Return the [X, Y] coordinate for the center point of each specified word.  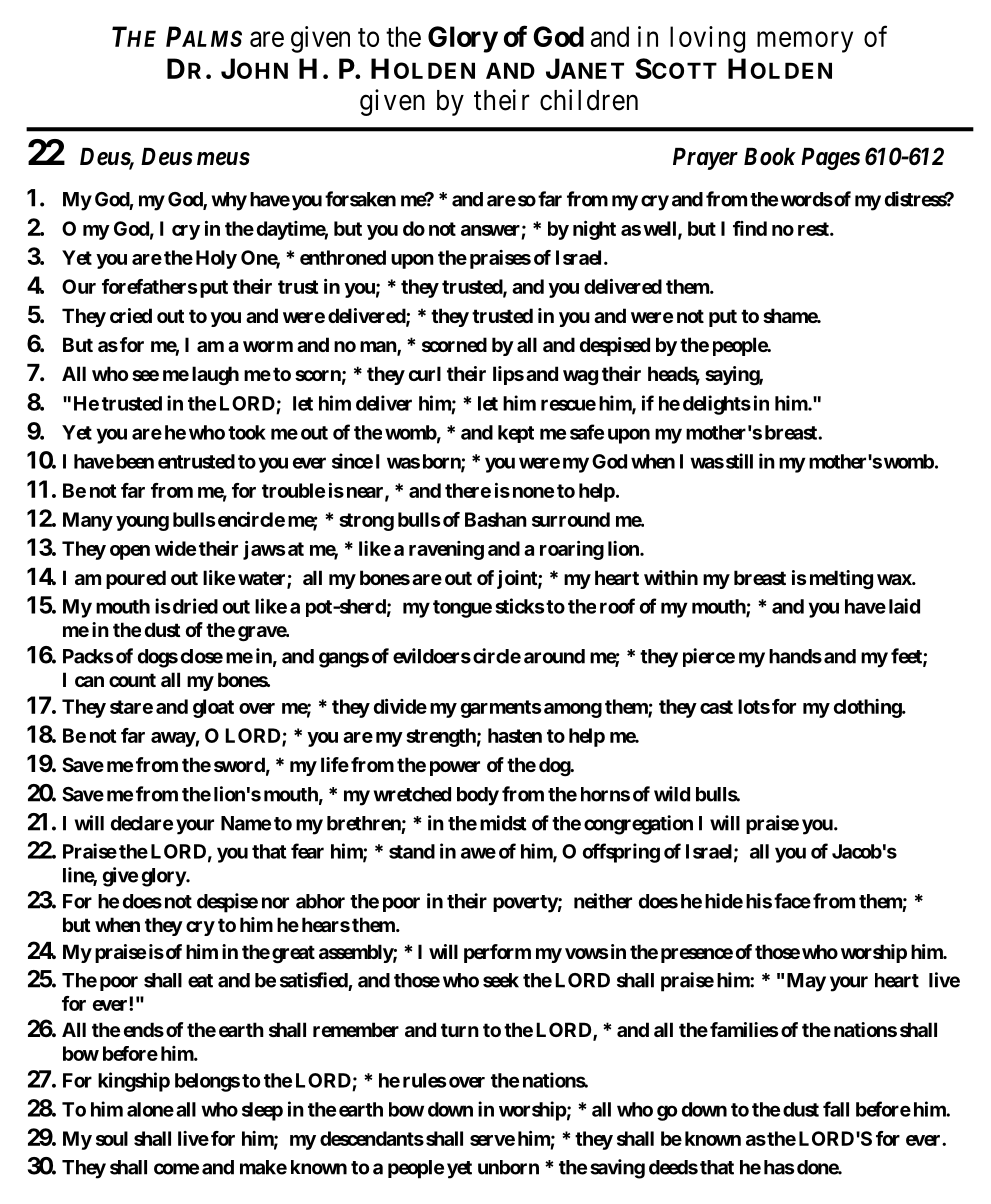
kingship [134, 1082]
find [750, 228]
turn [460, 1030]
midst [503, 823]
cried [131, 315]
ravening [446, 550]
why [229, 201]
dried [195, 606]
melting [841, 579]
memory [805, 42]
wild [672, 794]
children [589, 100]
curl [425, 373]
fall [836, 1109]
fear [307, 851]
